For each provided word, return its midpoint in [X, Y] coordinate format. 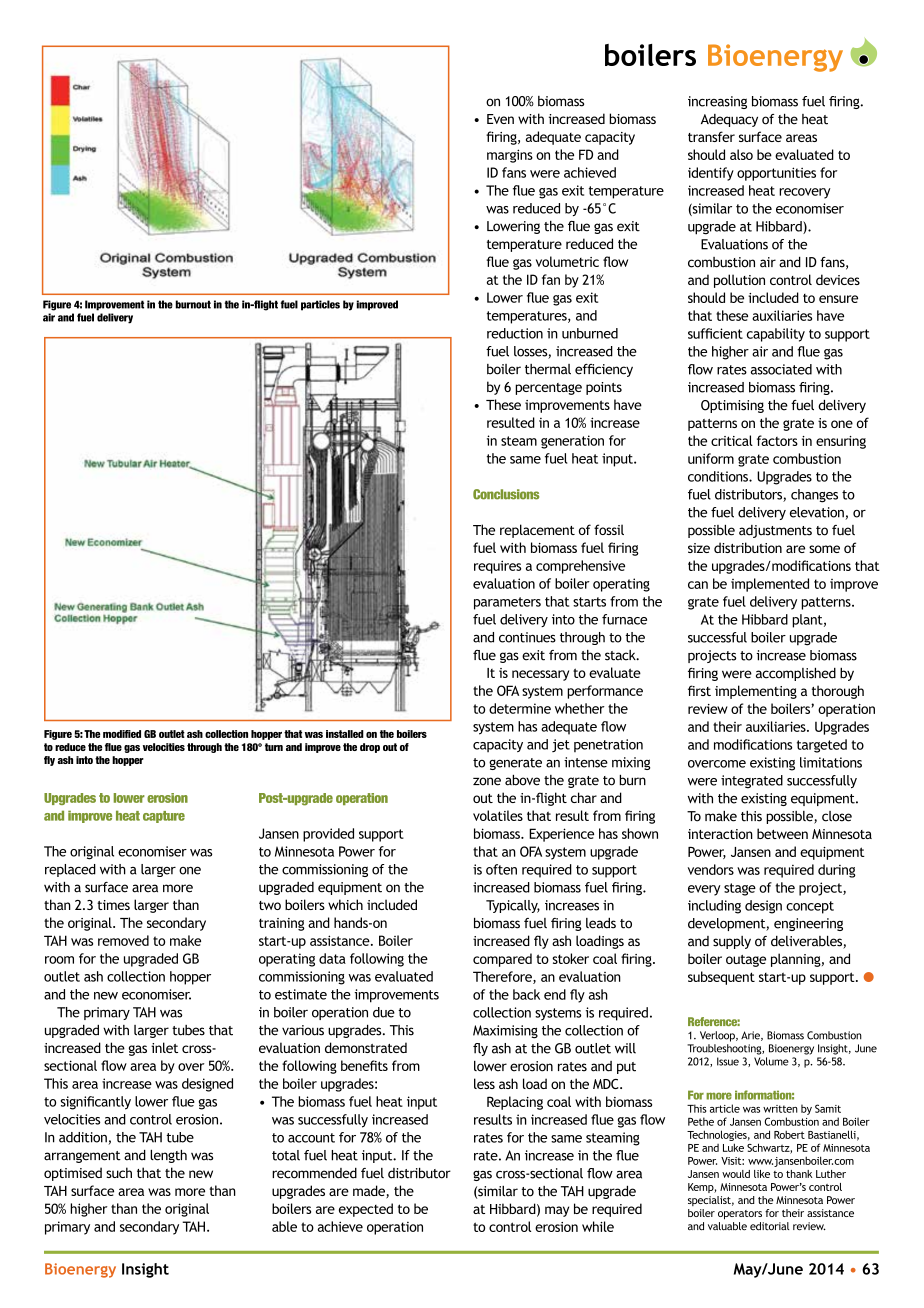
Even [500, 119]
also [741, 154]
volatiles [498, 815]
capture [164, 817]
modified [122, 734]
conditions [719, 476]
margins [510, 156]
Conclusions [506, 494]
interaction [720, 834]
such [119, 1172]
